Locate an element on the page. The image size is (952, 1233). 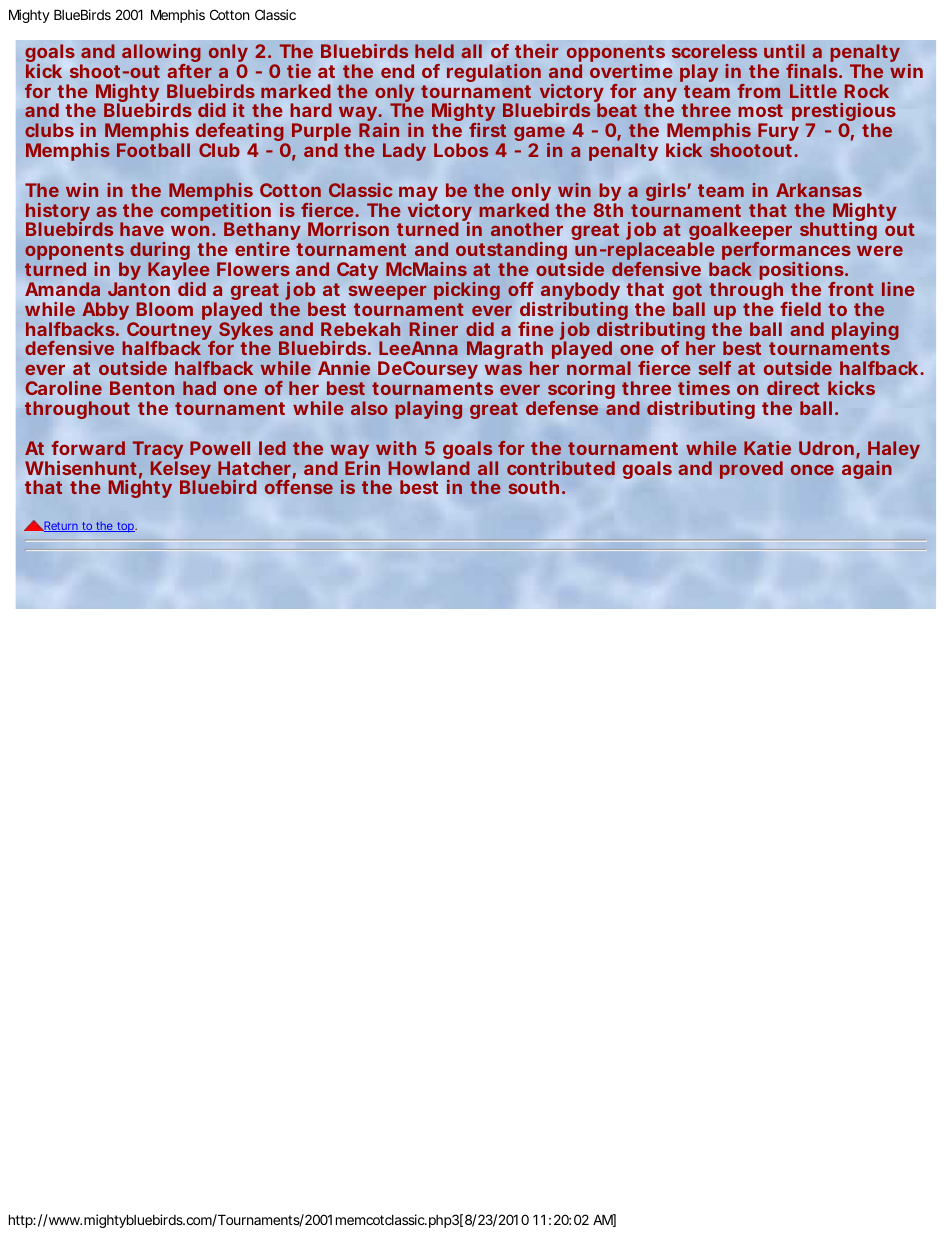
regulation is located at coordinates (494, 73).
